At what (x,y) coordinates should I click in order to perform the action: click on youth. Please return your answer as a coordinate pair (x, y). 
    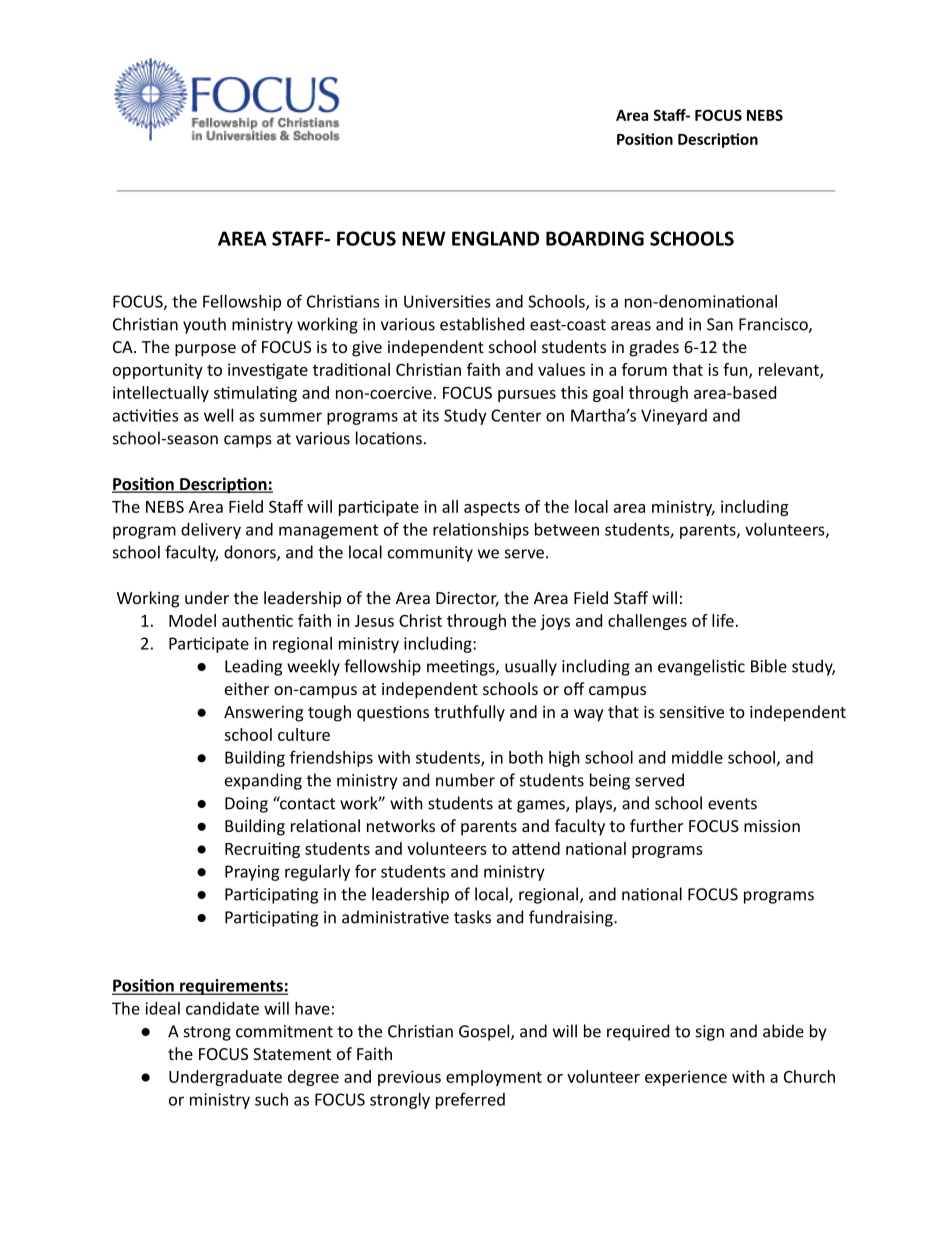
    Looking at the image, I should click on (204, 325).
